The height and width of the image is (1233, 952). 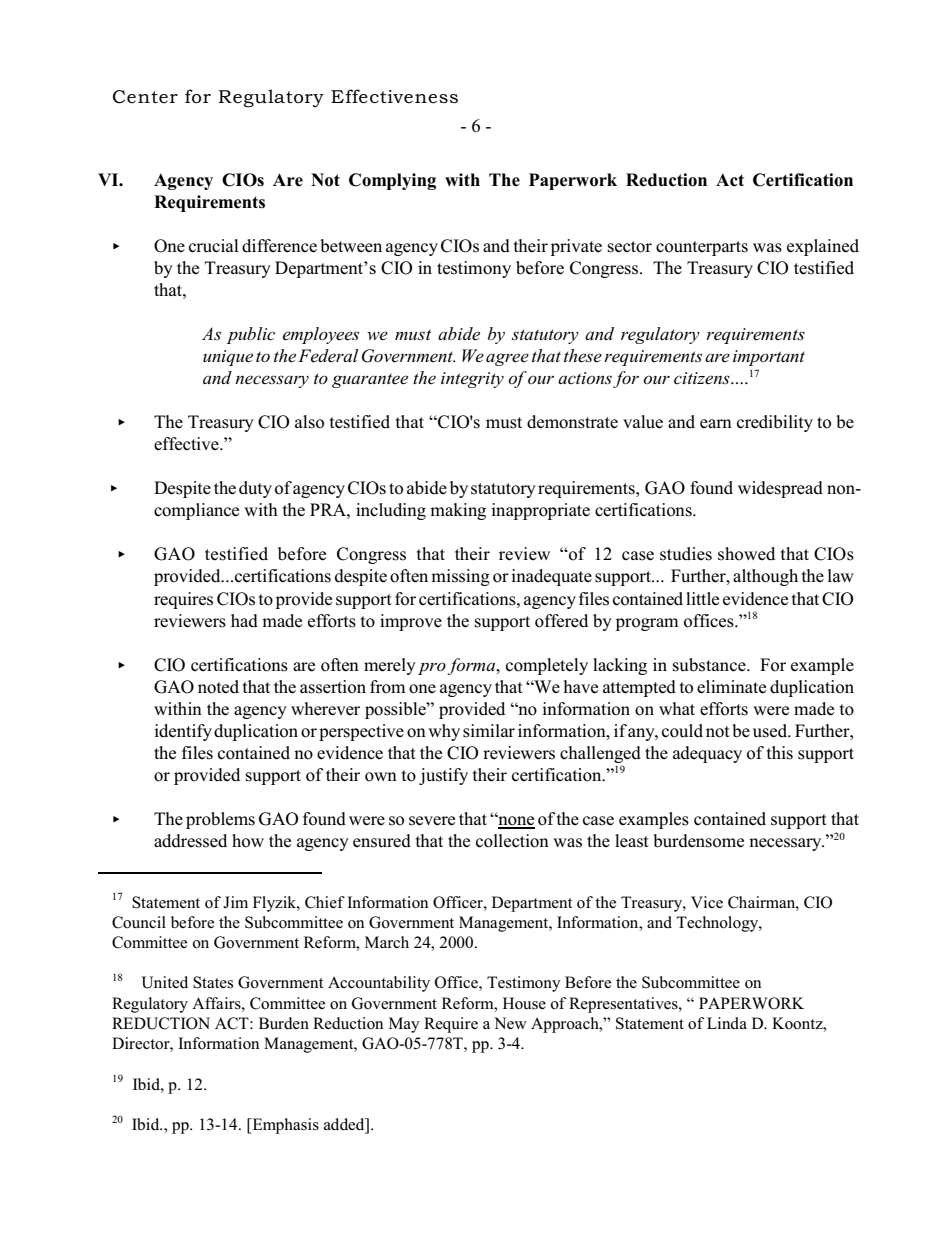 I want to click on Center, so click(x=145, y=97).
